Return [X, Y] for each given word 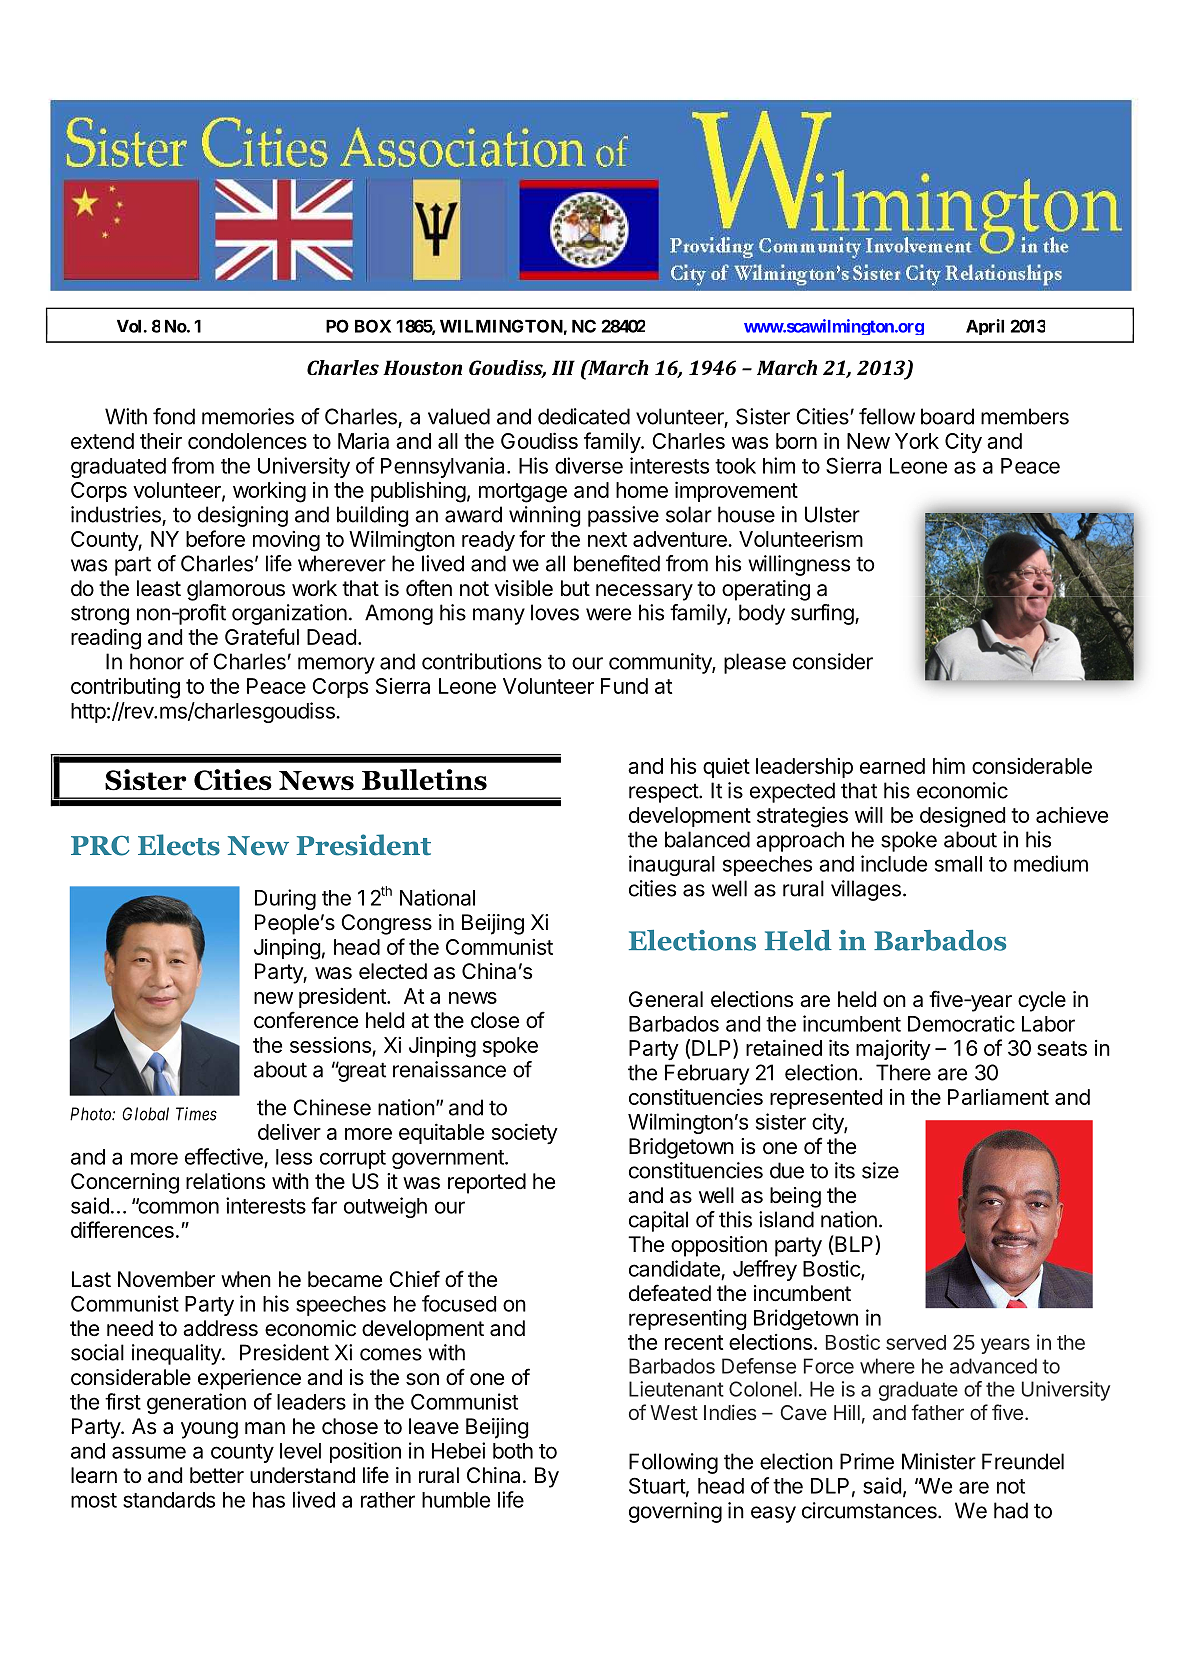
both [513, 1451]
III [563, 367]
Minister [939, 1461]
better [217, 1475]
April [985, 327]
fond [174, 416]
